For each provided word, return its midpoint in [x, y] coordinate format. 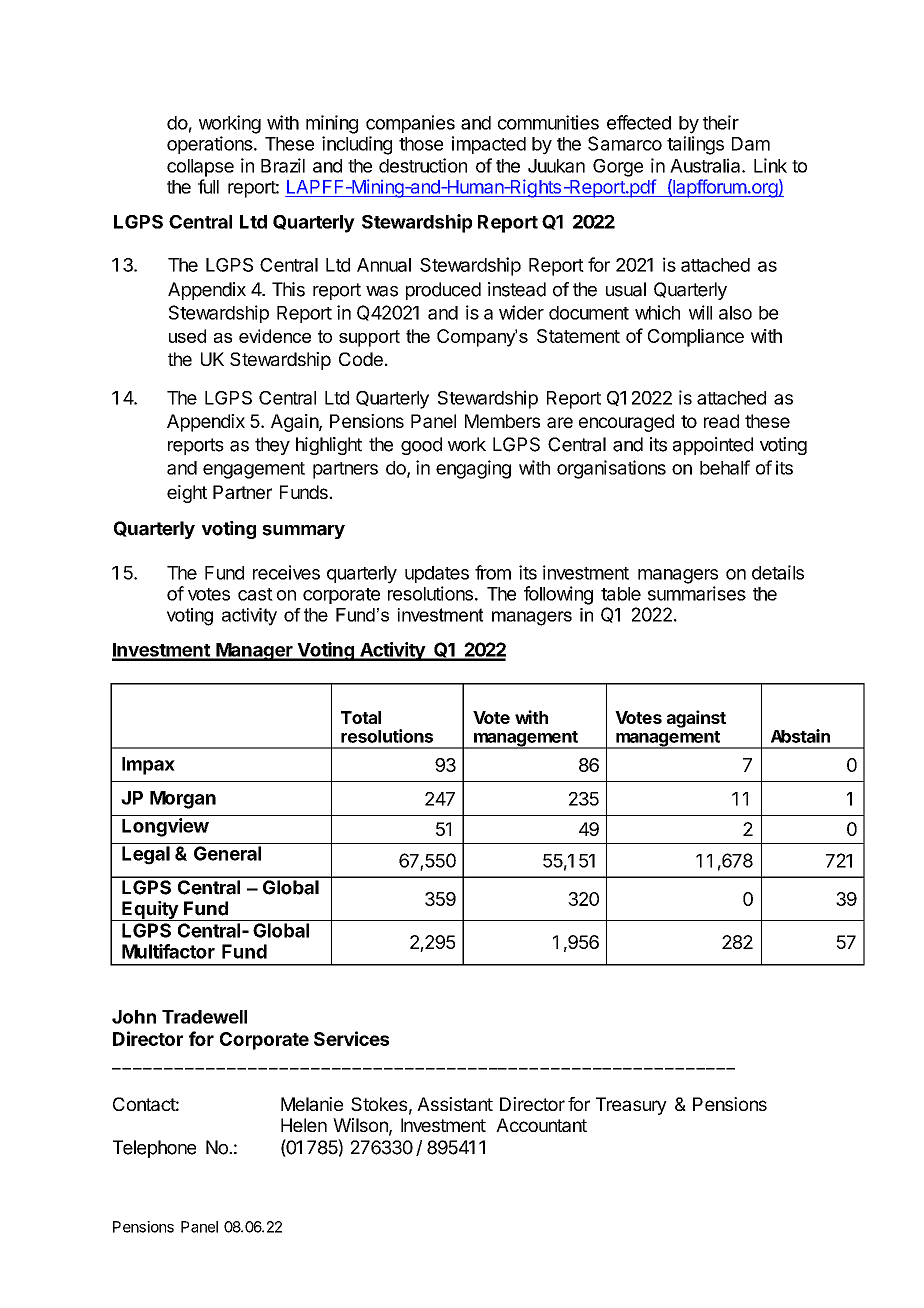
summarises [697, 593]
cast [255, 594]
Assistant [455, 1104]
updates [437, 574]
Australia [706, 165]
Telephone [154, 1149]
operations [210, 145]
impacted [489, 145]
